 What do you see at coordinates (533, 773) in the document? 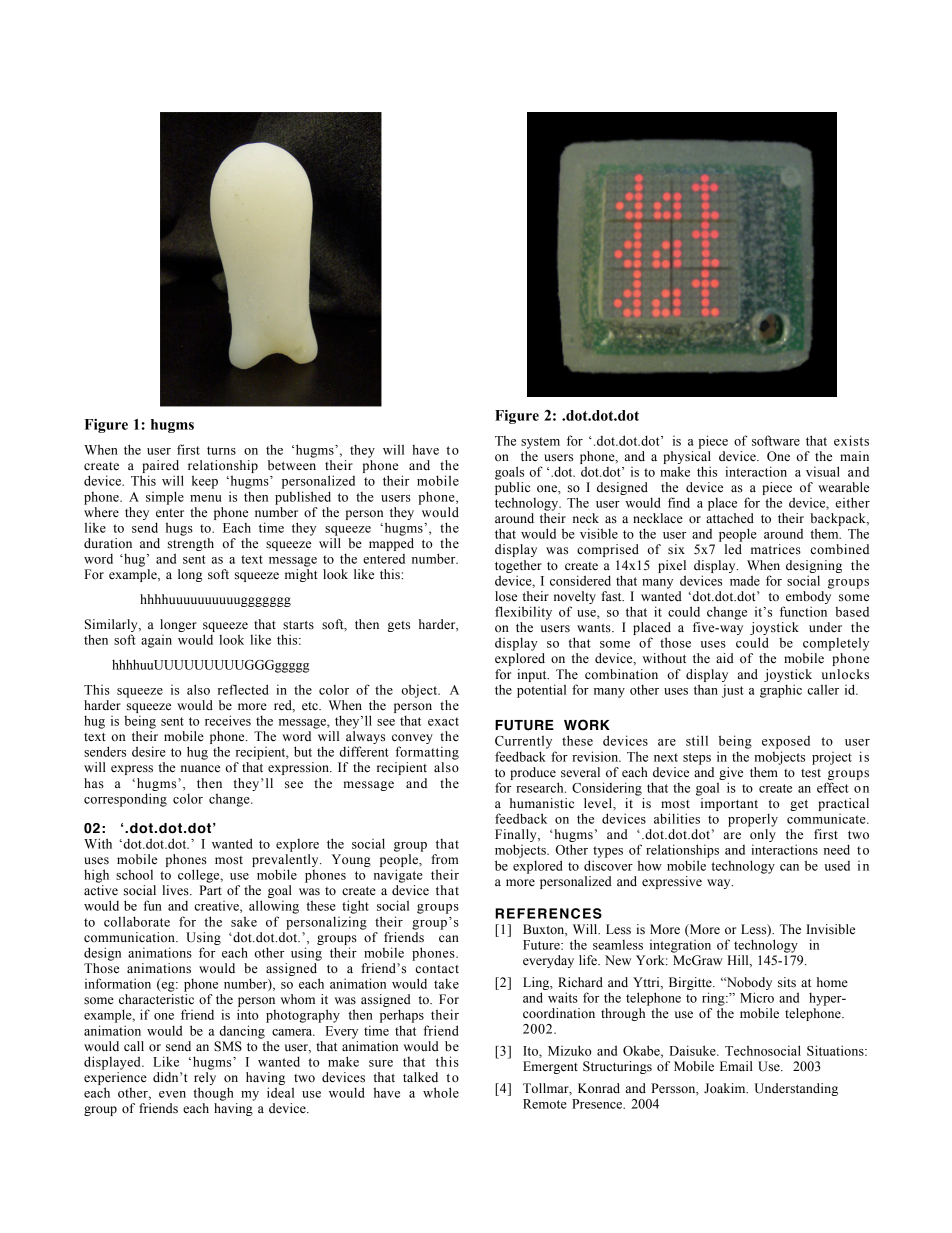
I see `produce` at bounding box center [533, 773].
